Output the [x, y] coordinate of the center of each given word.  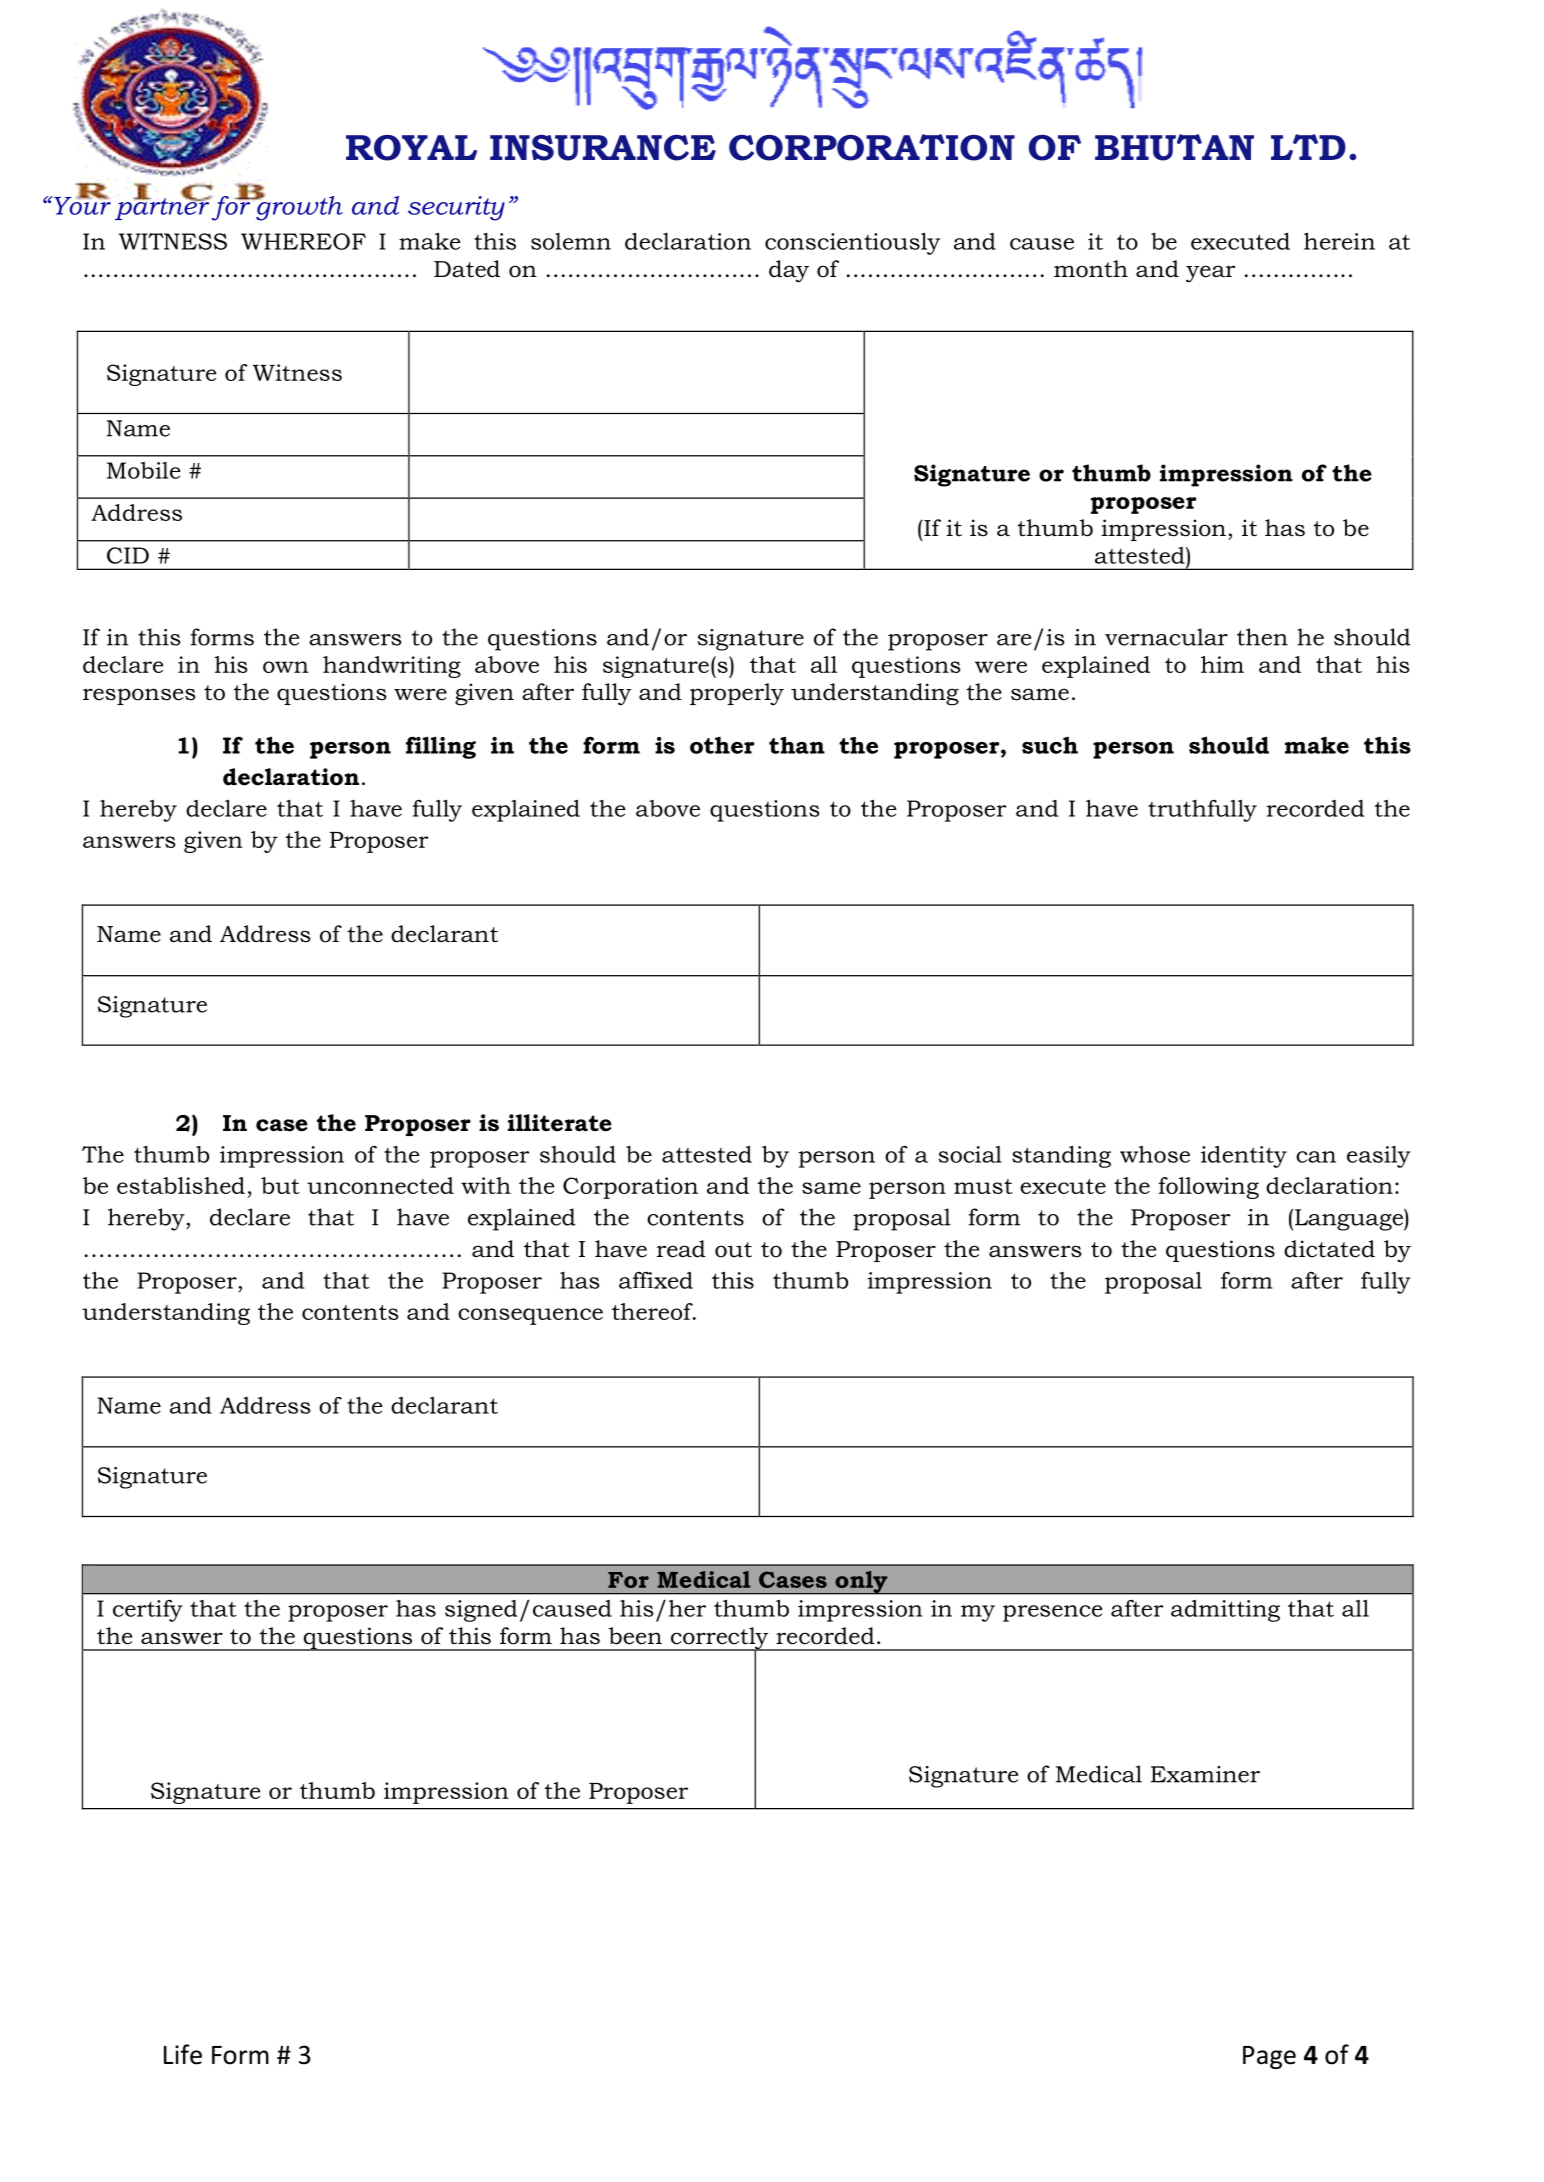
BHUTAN [1174, 147]
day [789, 271]
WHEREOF [303, 241]
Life [183, 2054]
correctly [720, 1639]
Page [1269, 2057]
